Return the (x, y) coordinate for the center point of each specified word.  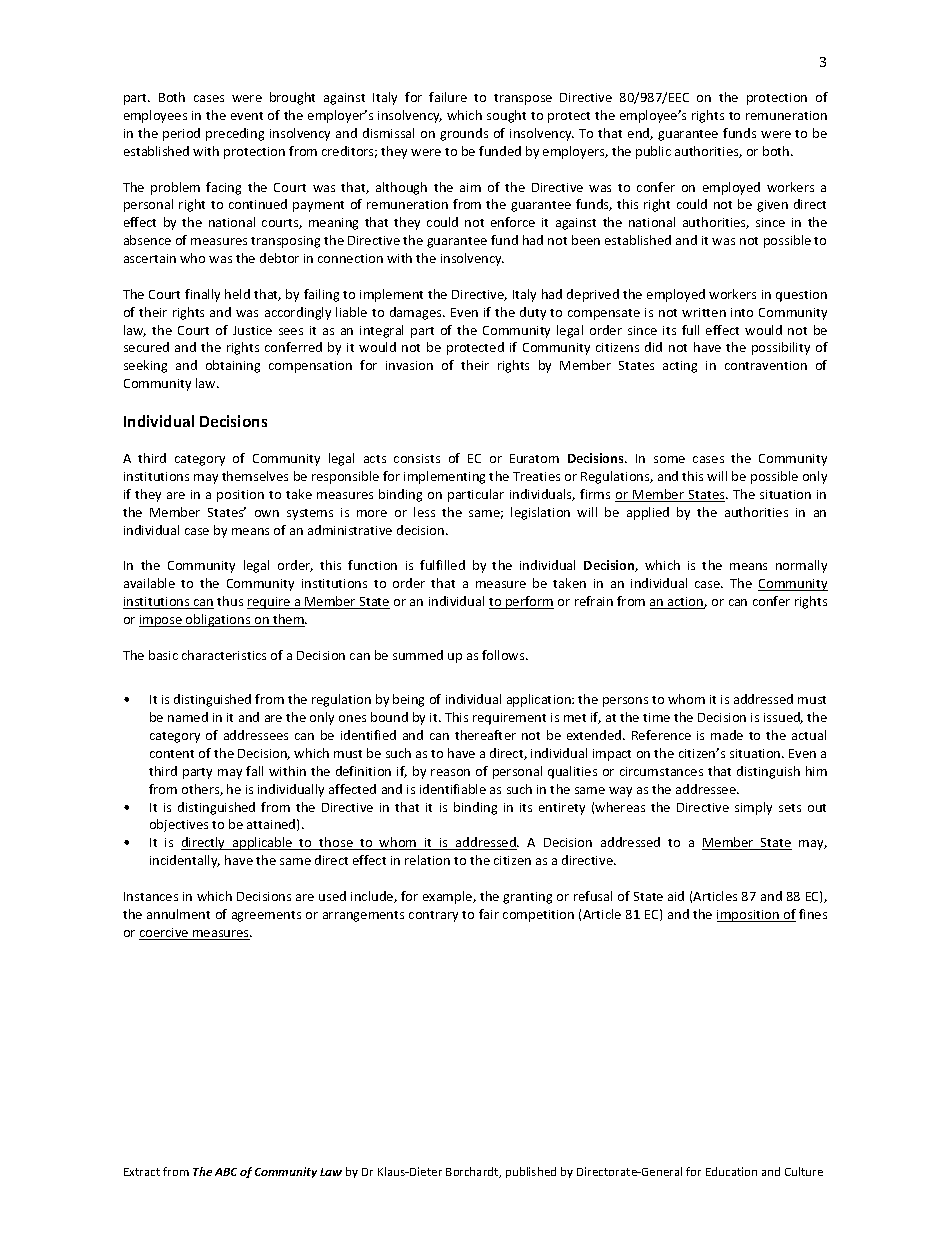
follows (504, 655)
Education (731, 1171)
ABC (226, 1172)
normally (801, 566)
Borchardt (473, 1172)
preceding (235, 134)
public (653, 152)
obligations (218, 620)
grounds (464, 134)
